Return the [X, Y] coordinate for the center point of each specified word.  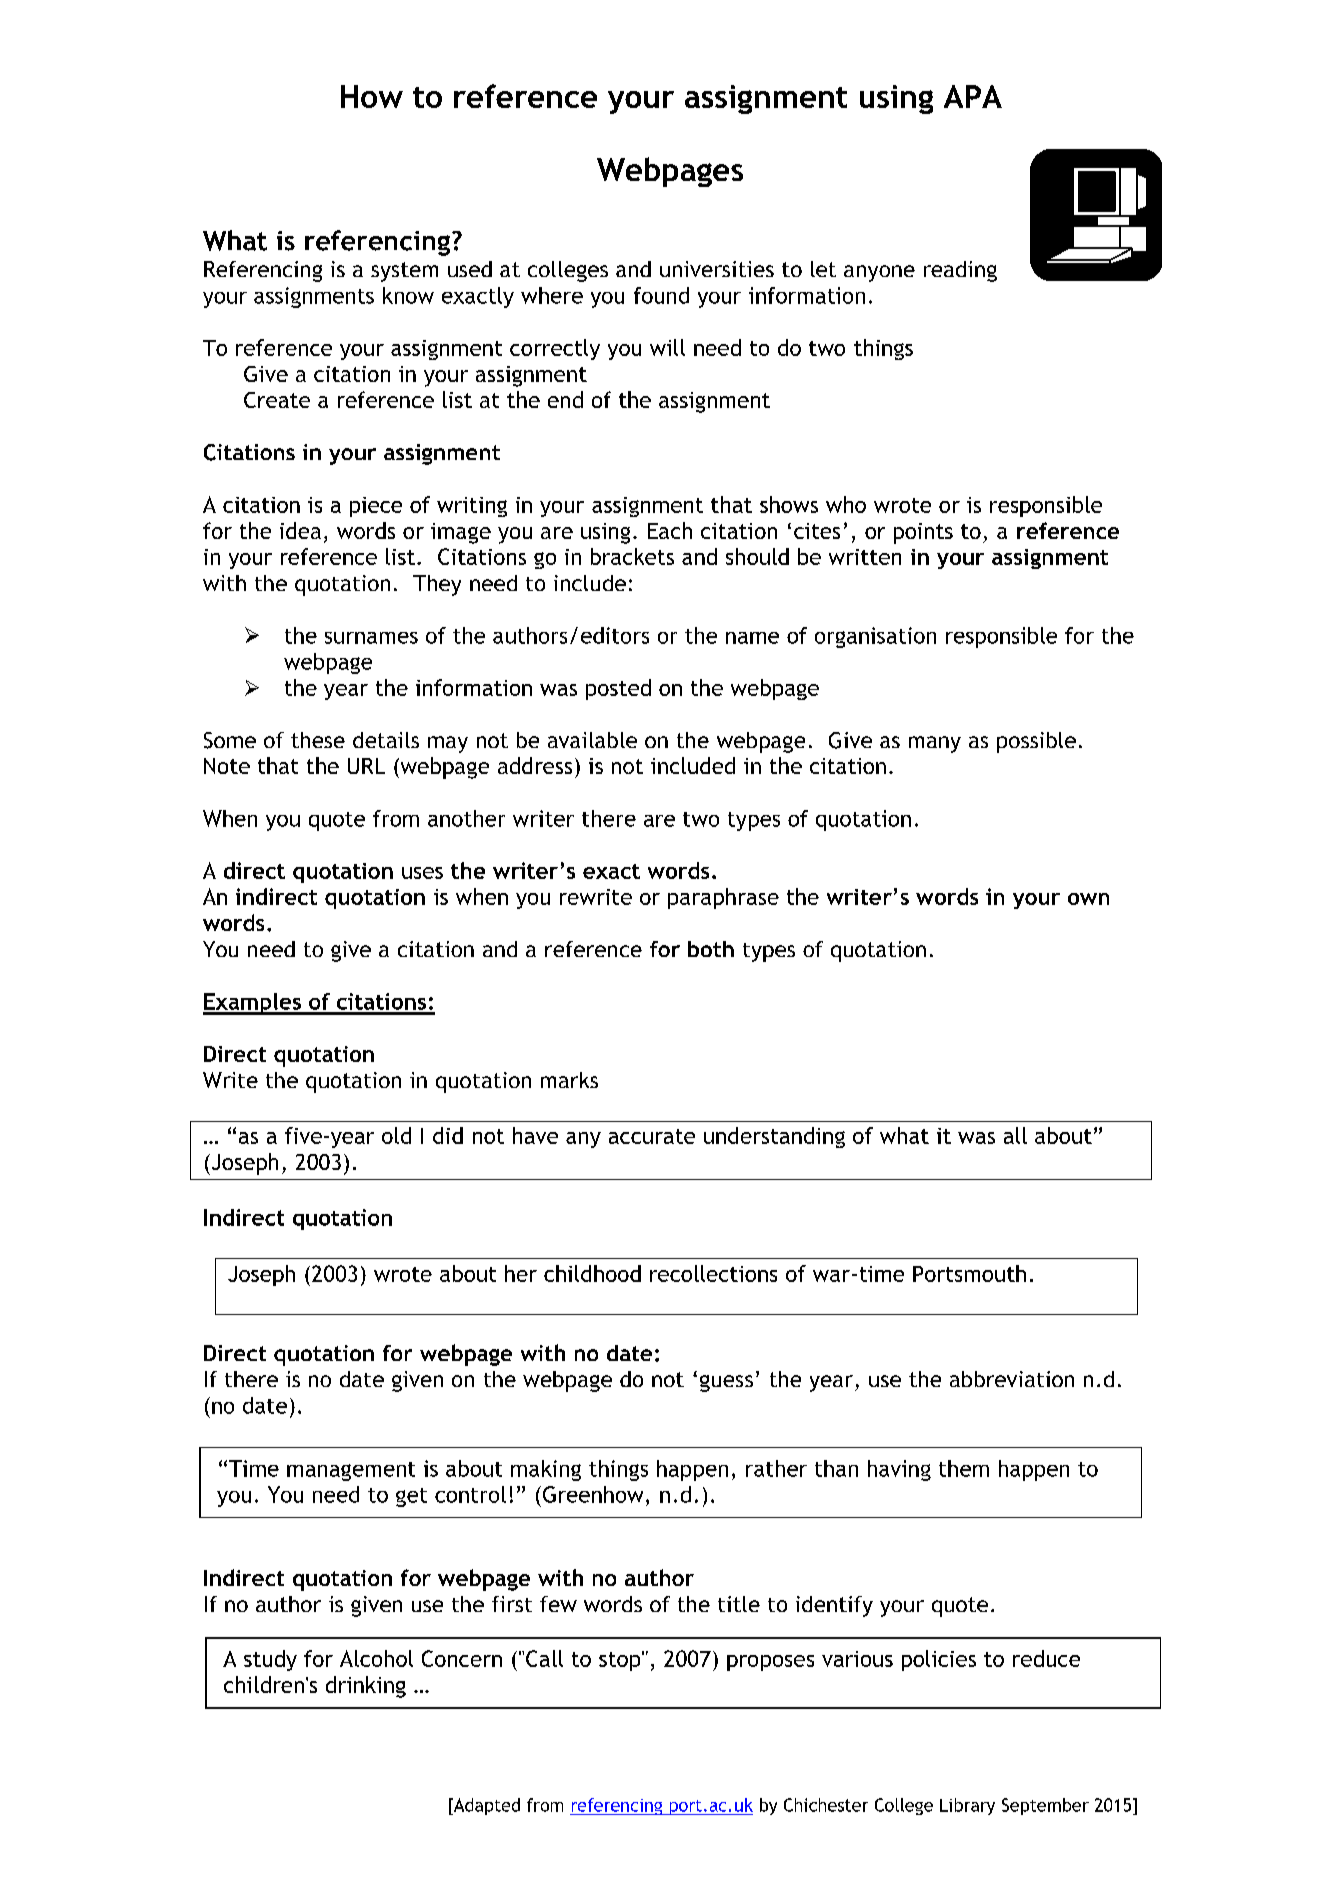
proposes [770, 1663]
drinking [366, 1687]
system [404, 272]
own [1088, 899]
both [711, 949]
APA [973, 96]
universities [717, 269]
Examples [253, 1004]
